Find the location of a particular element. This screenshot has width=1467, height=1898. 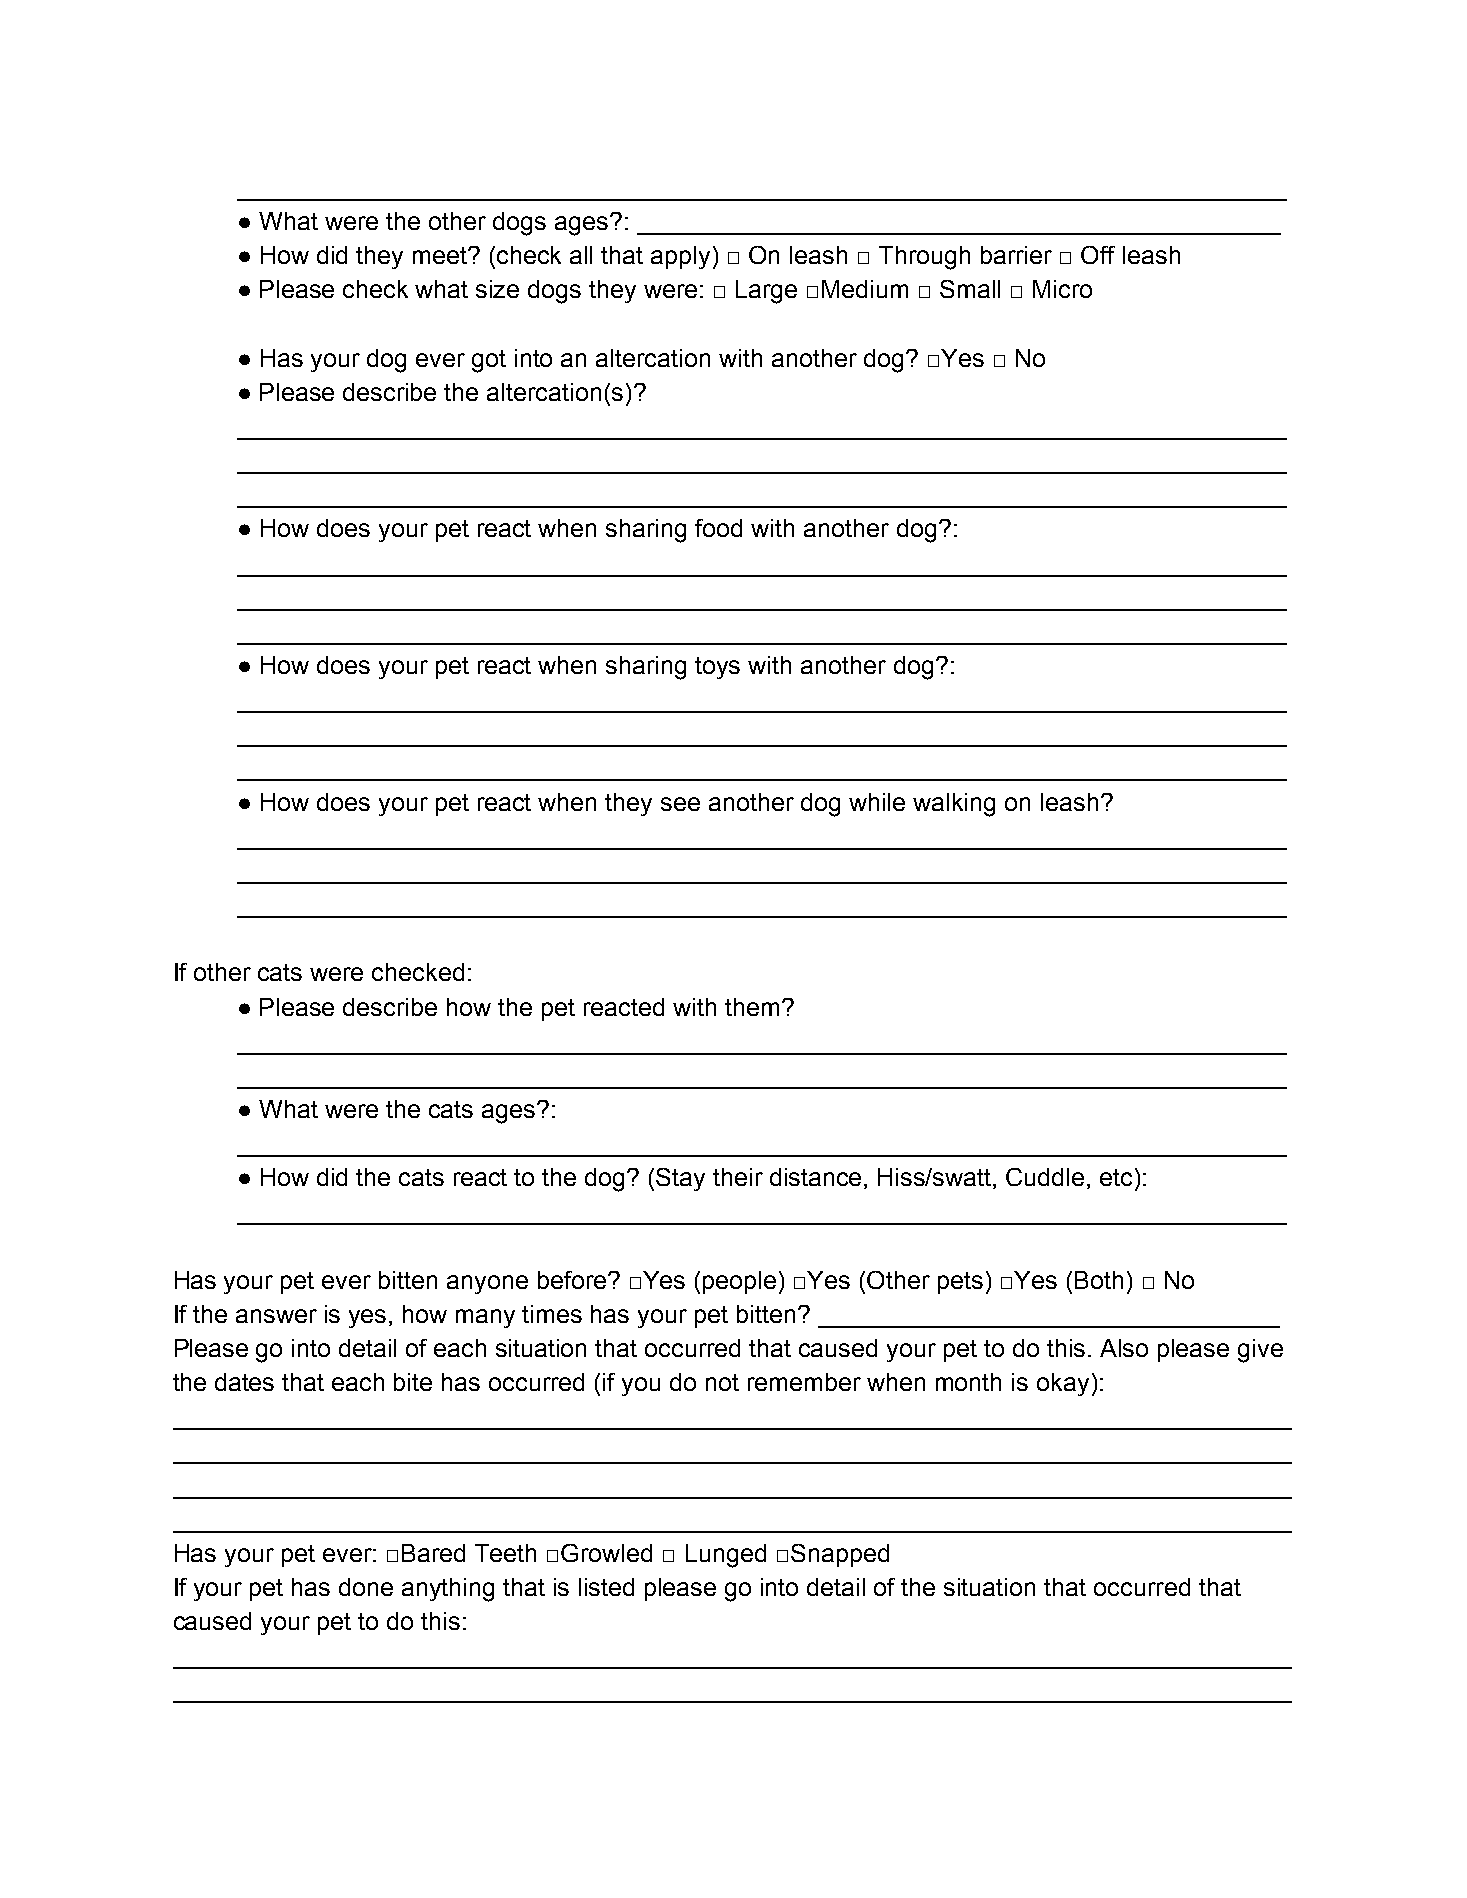

toys is located at coordinates (717, 668).
